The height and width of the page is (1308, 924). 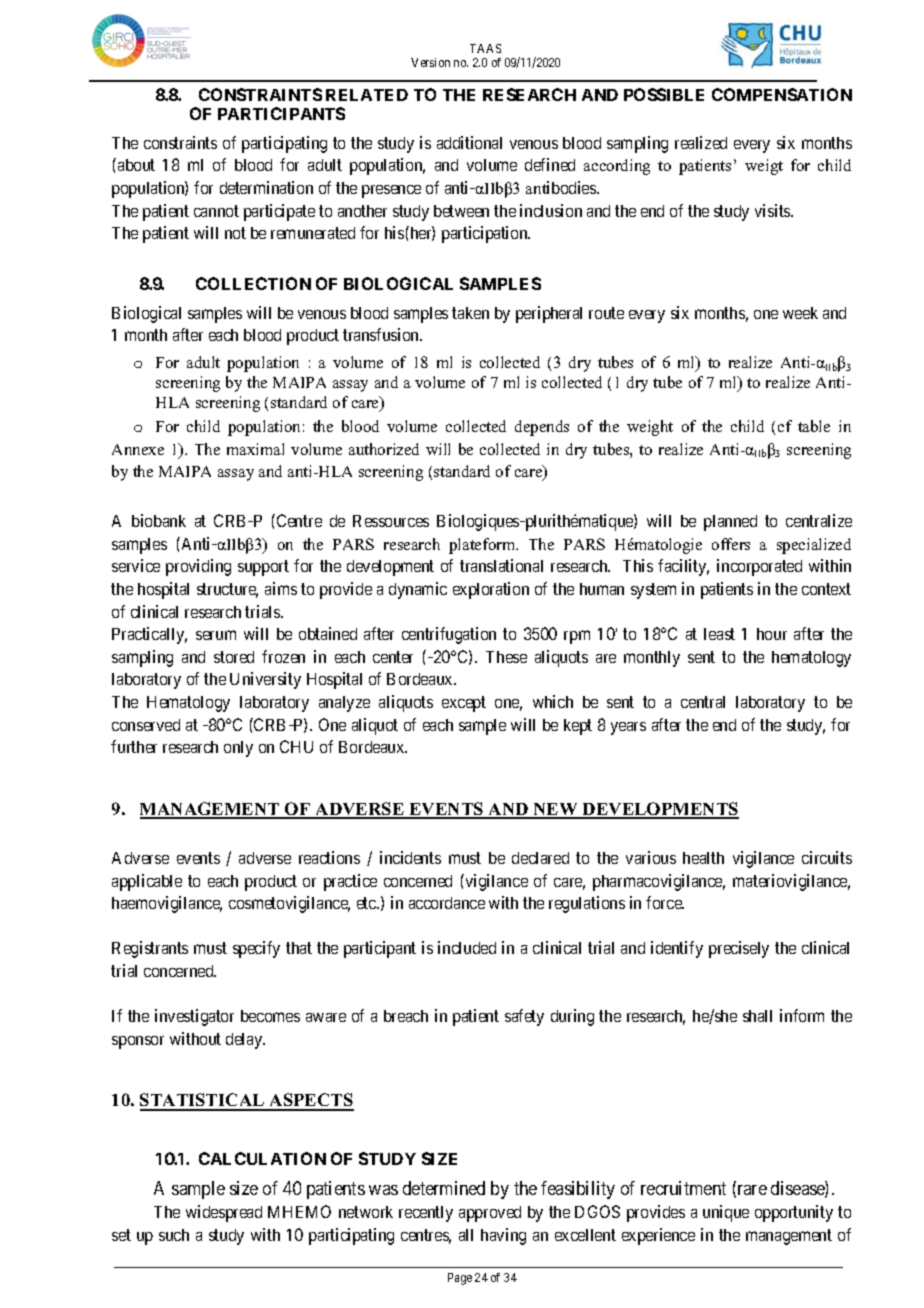 What do you see at coordinates (503, 1236) in the page?
I see `having` at bounding box center [503, 1236].
